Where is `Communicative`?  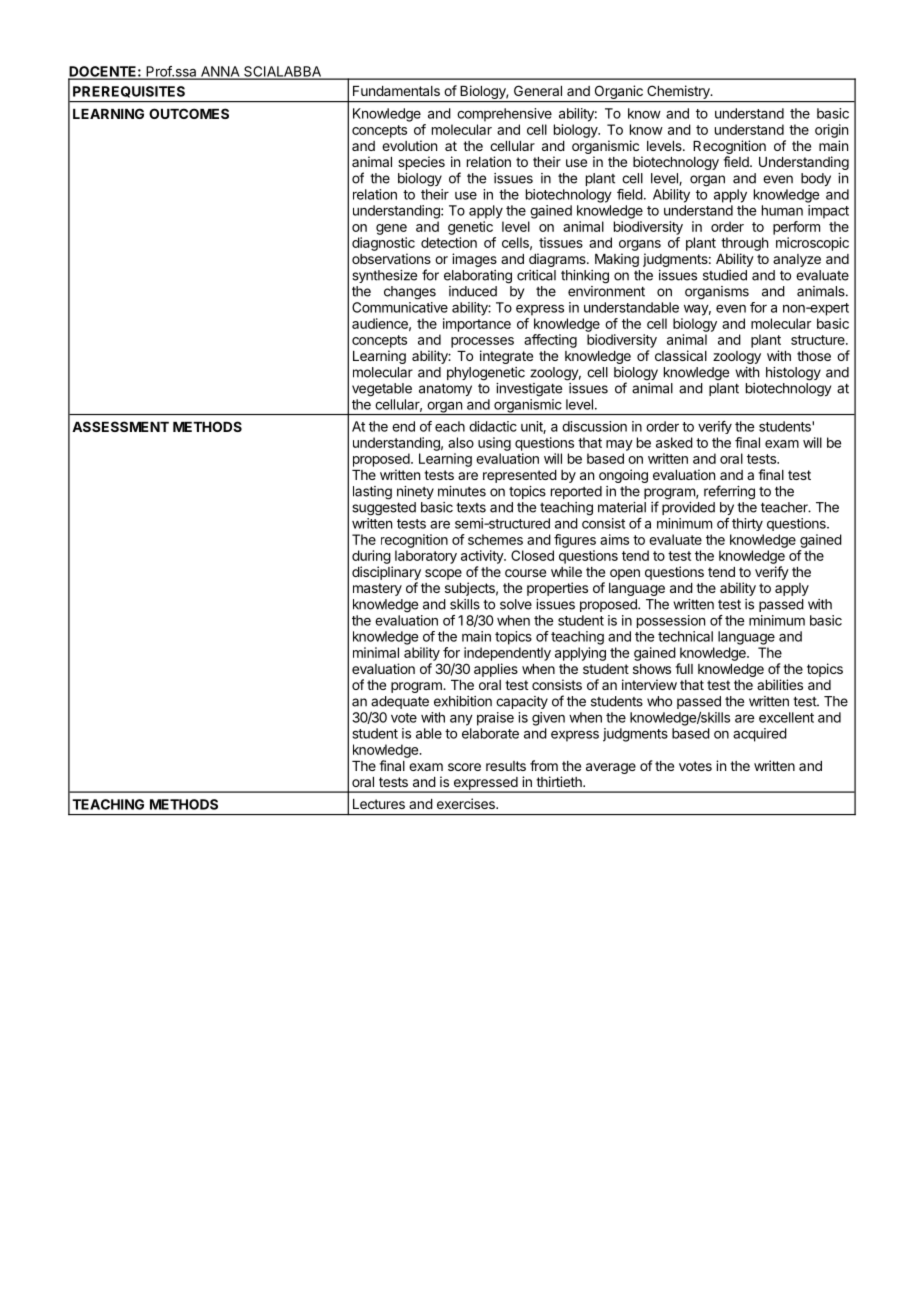
Communicative is located at coordinates (400, 307).
